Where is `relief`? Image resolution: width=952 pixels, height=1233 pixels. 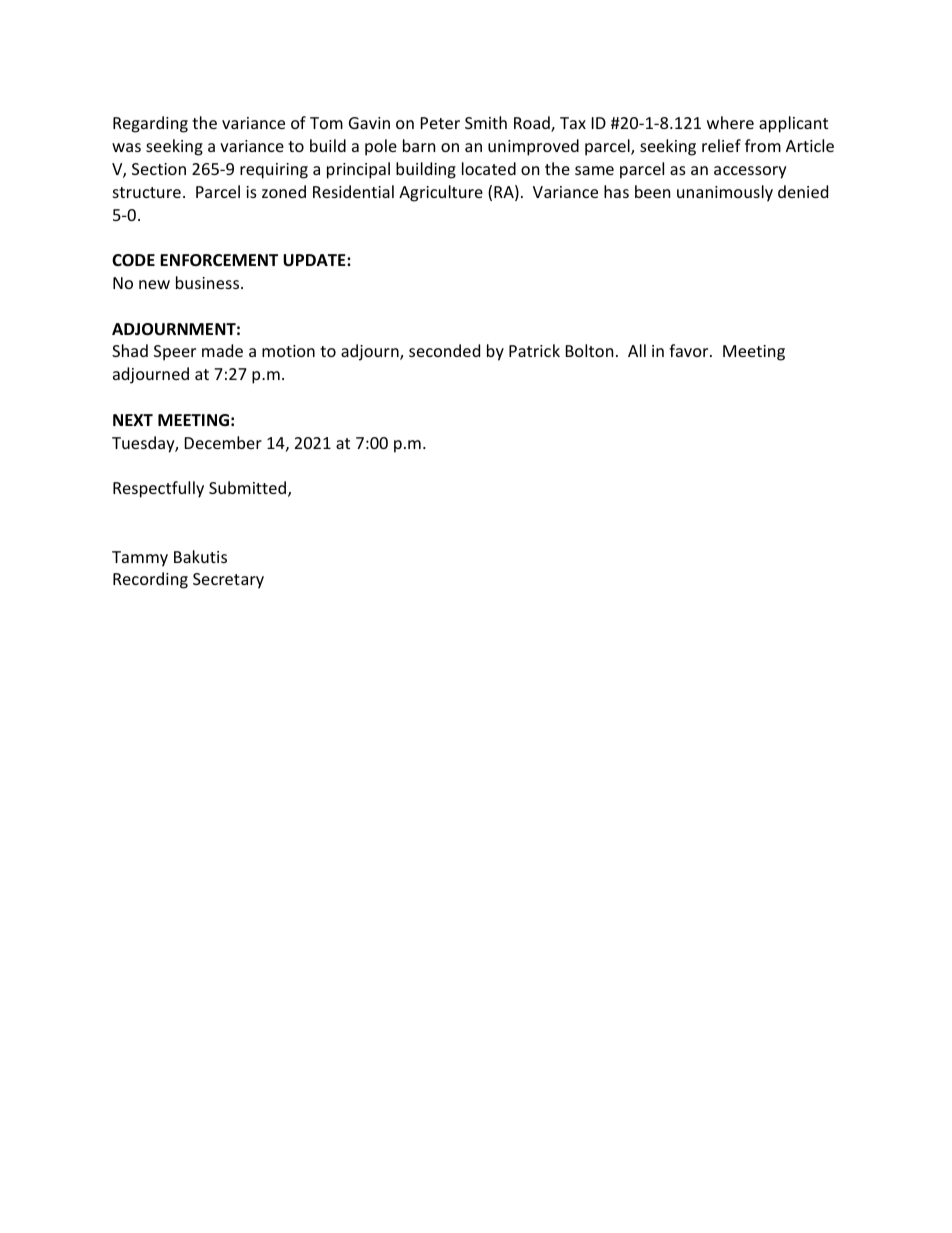
relief is located at coordinates (721, 145).
